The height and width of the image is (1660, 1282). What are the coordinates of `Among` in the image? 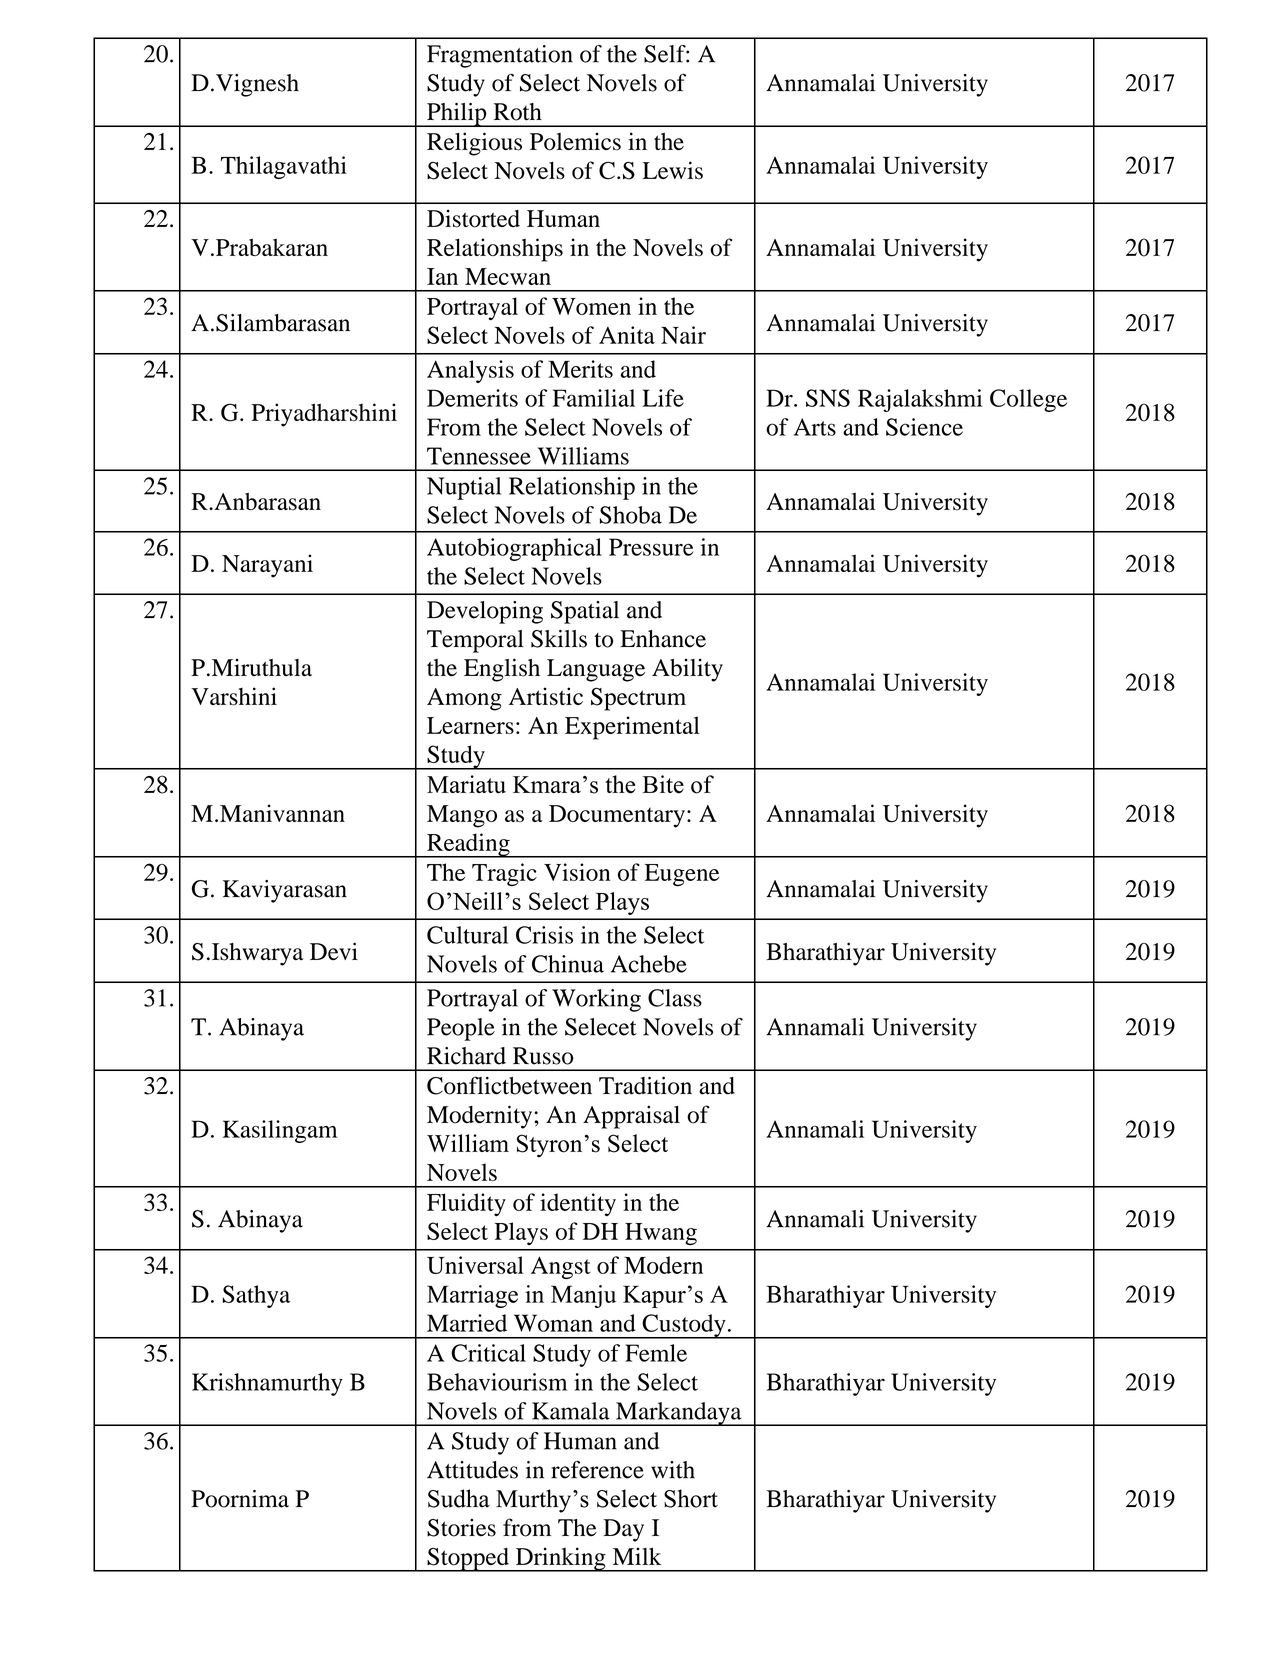 It's located at (464, 699).
